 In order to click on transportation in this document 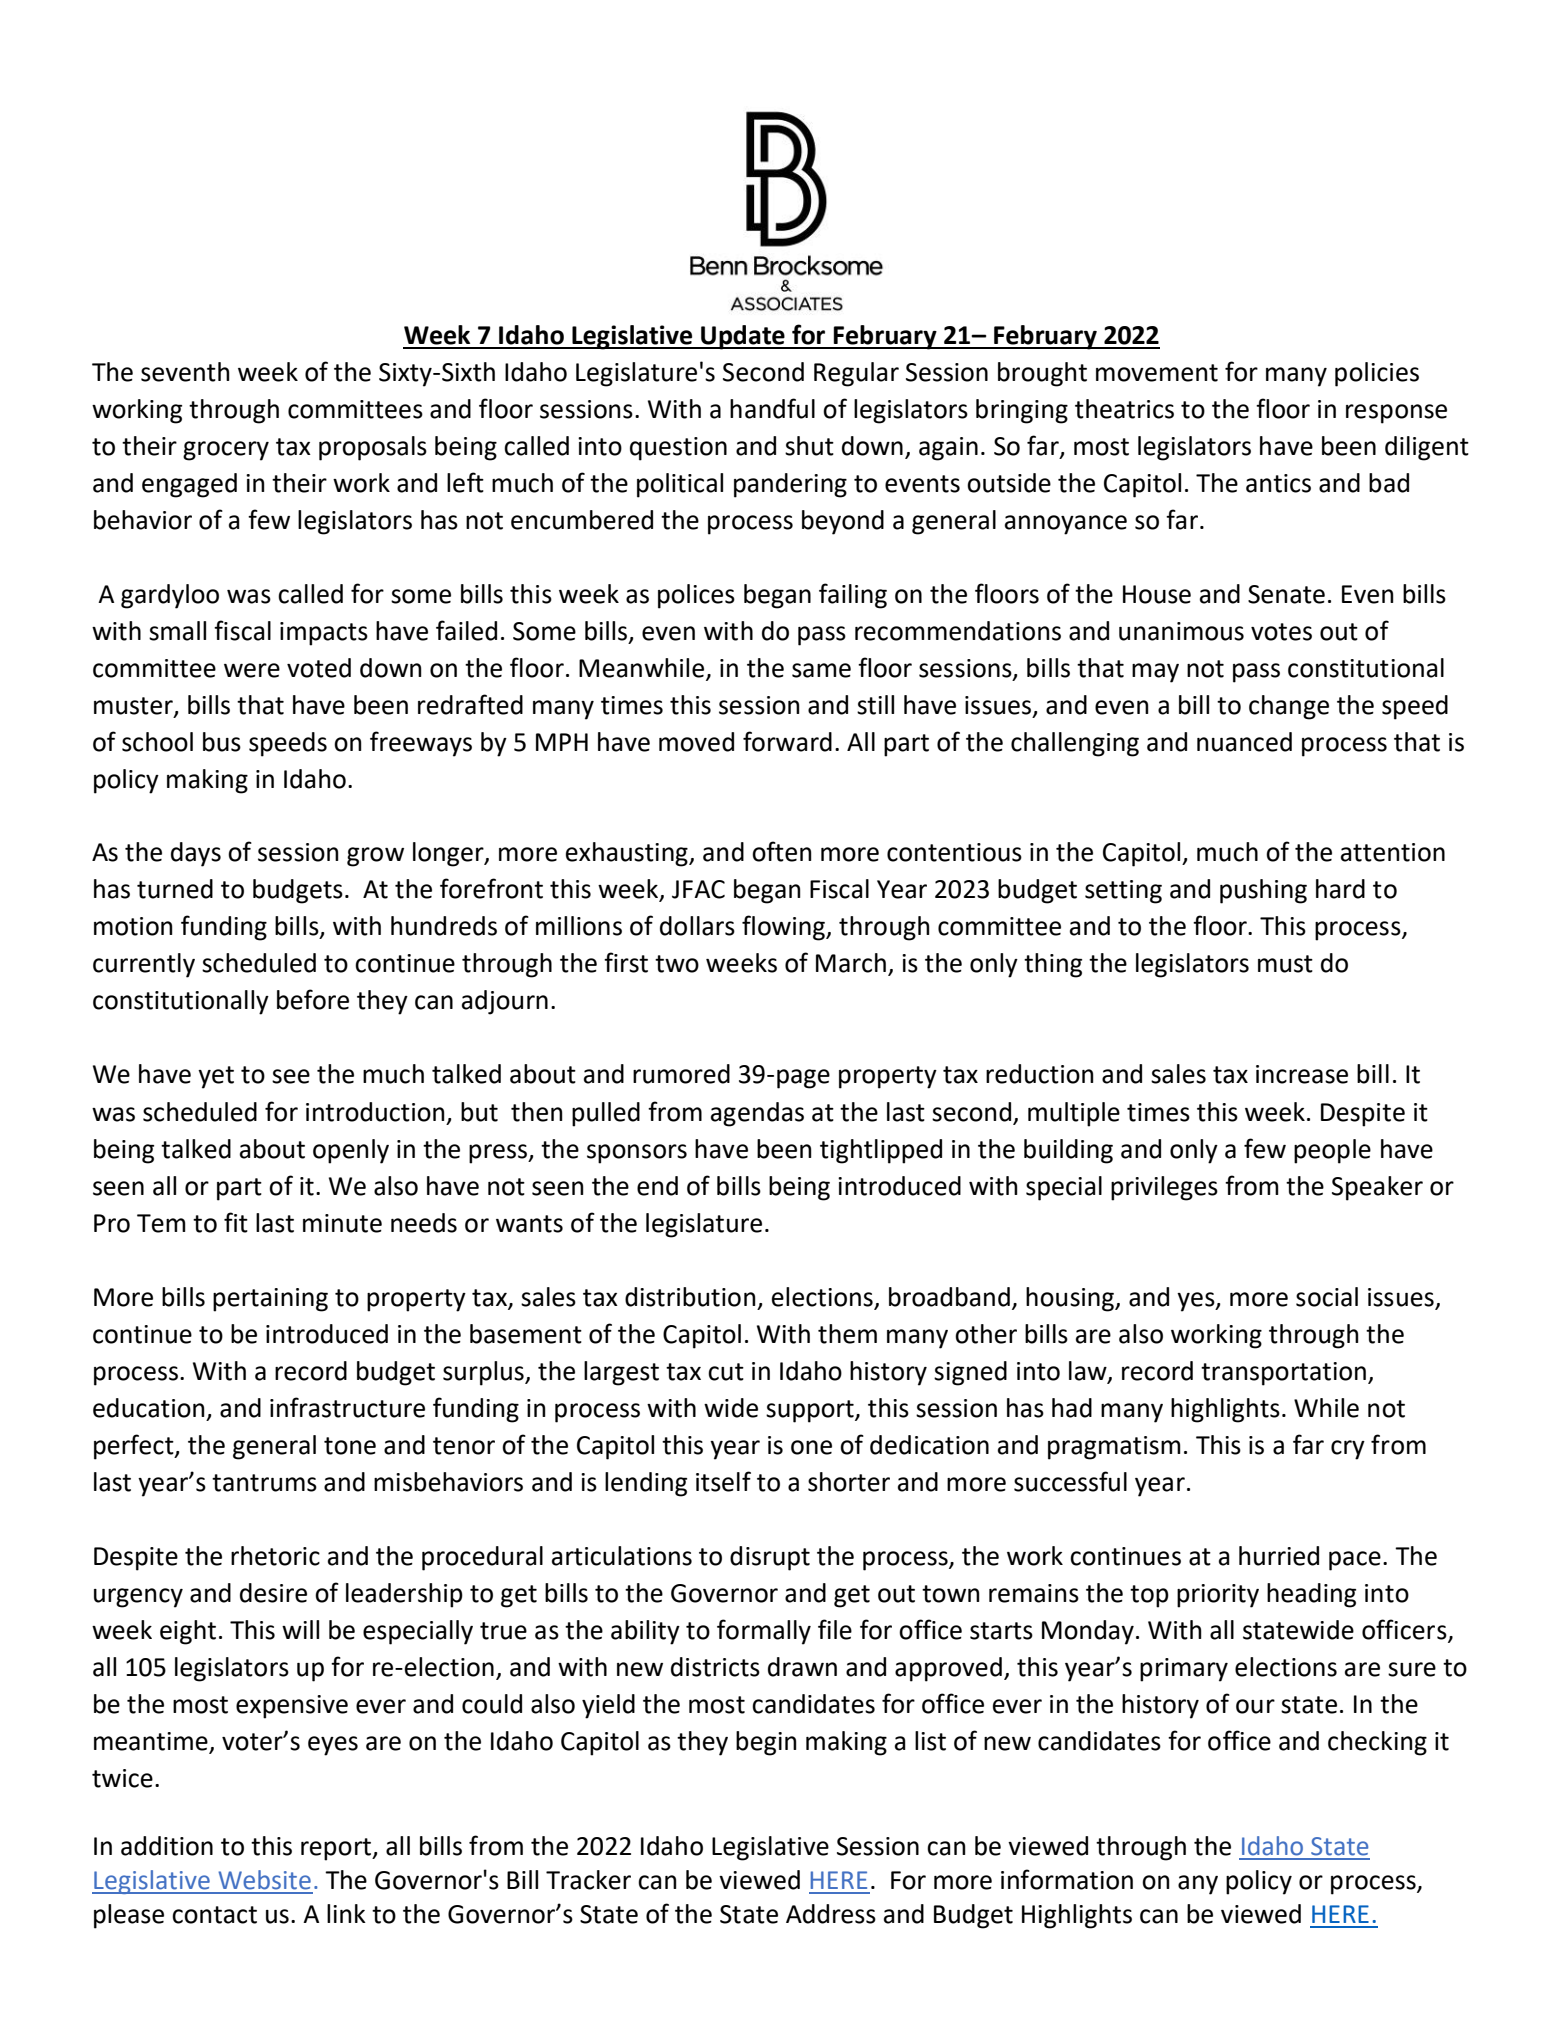, I will do `click(1283, 1374)`.
